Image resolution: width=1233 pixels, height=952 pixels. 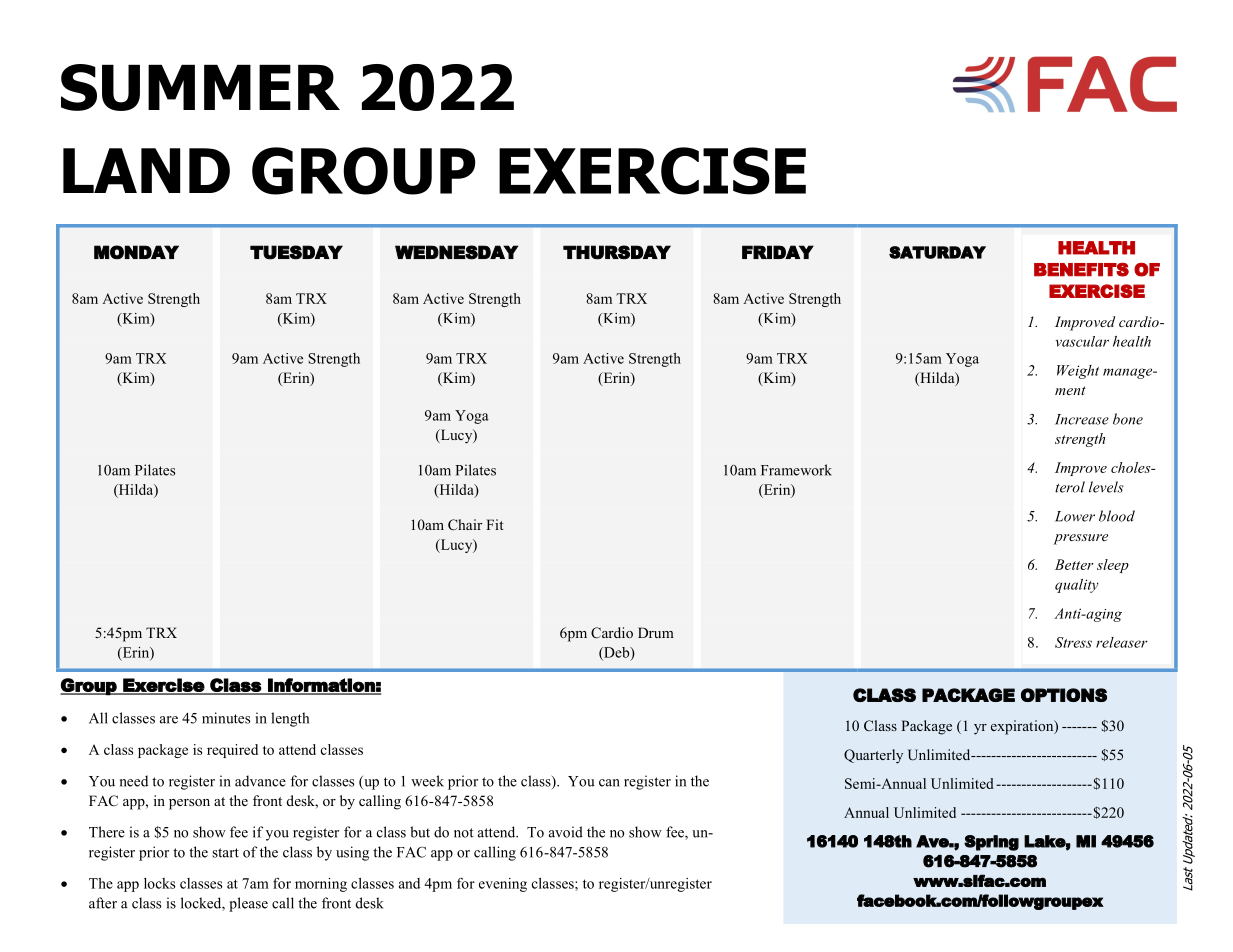 What do you see at coordinates (1081, 270) in the image?
I see `BENEFITS` at bounding box center [1081, 270].
